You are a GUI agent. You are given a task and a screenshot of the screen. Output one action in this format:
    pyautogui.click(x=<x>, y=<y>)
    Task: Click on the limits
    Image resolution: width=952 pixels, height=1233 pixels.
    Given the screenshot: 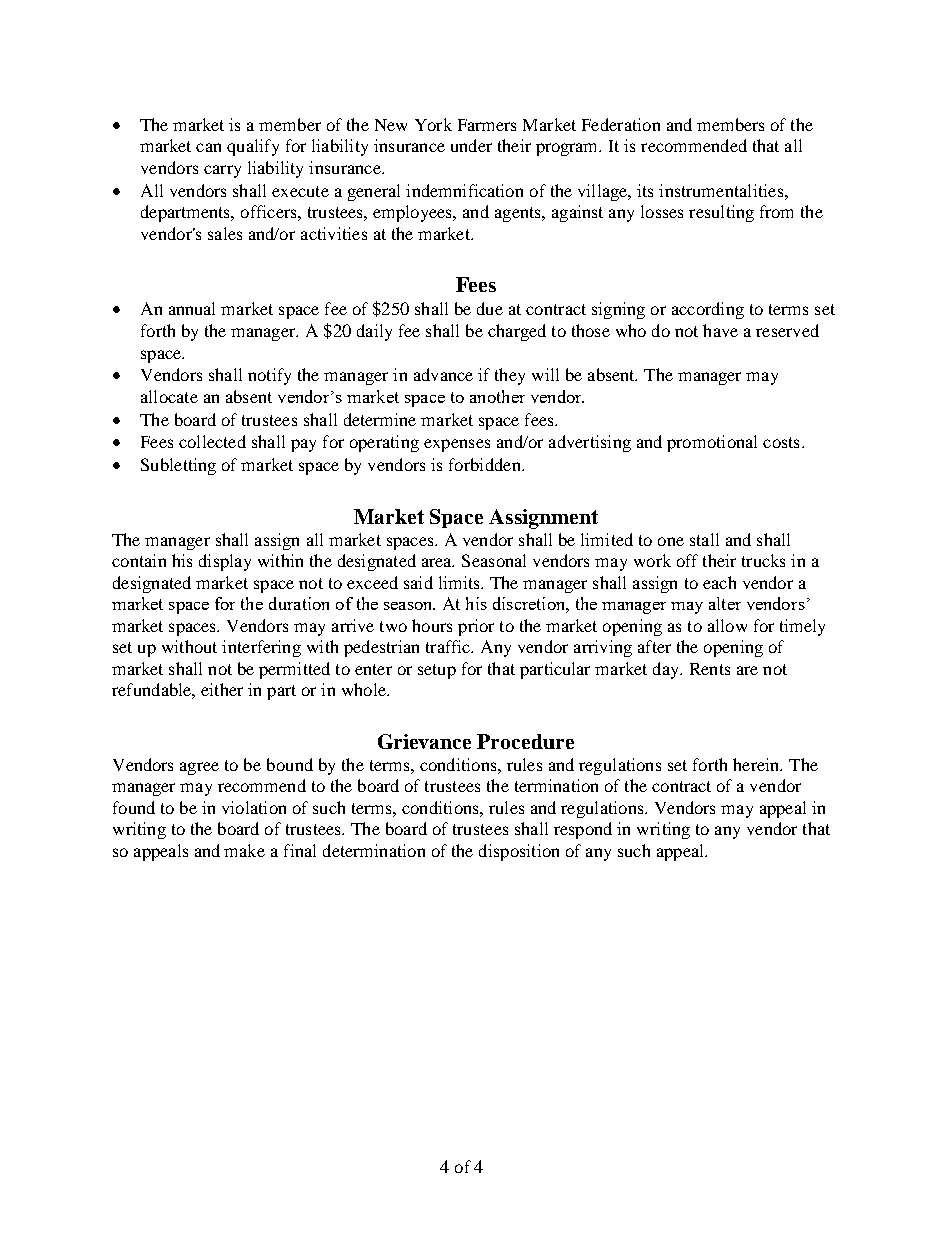 What is the action you would take?
    pyautogui.click(x=460, y=582)
